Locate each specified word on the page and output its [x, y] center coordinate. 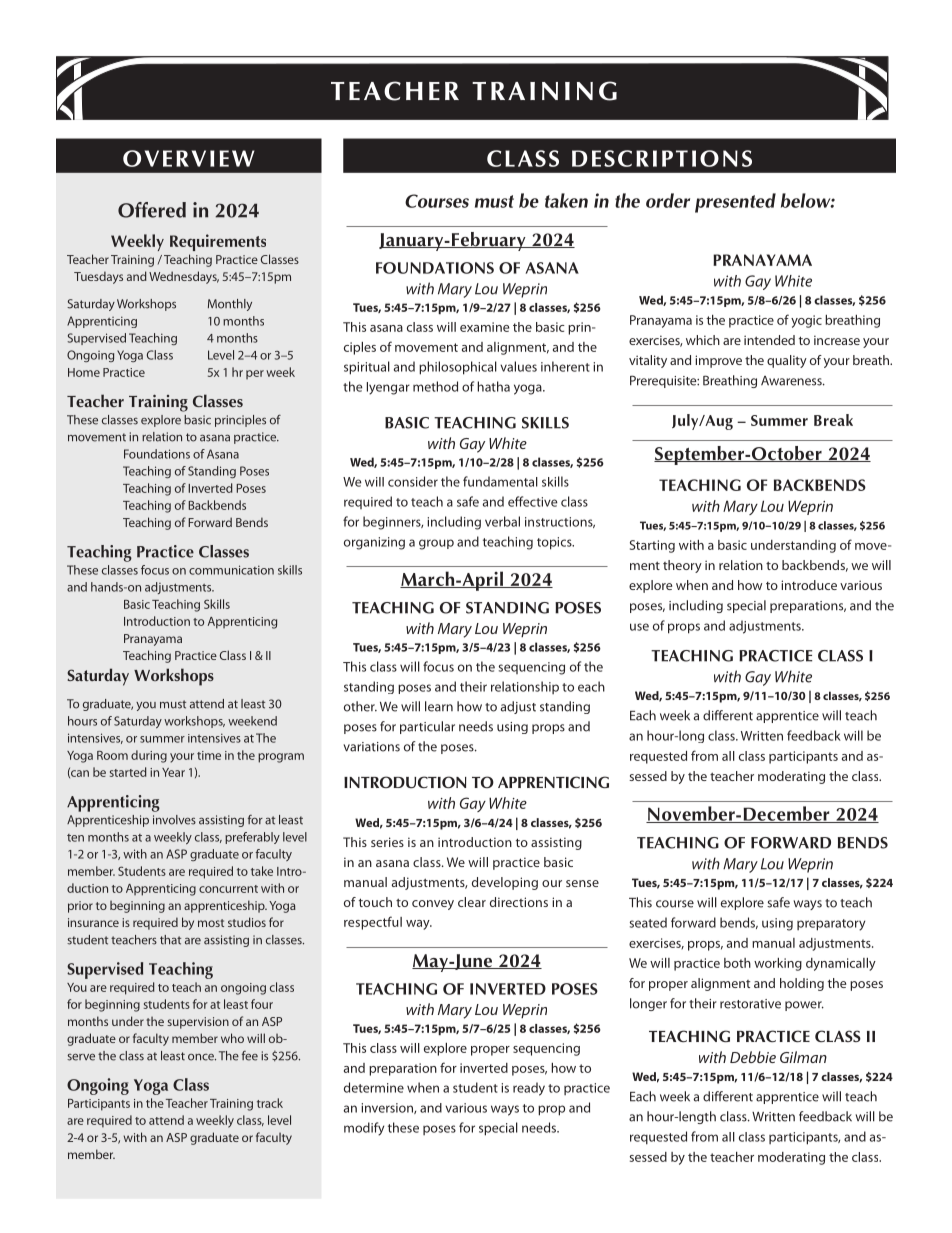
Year [173, 772]
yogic [806, 321]
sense [582, 883]
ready [529, 1089]
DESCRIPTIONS [662, 158]
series [387, 842]
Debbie [753, 1057]
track [270, 1103]
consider [413, 481]
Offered [152, 210]
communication [231, 570]
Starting [652, 546]
